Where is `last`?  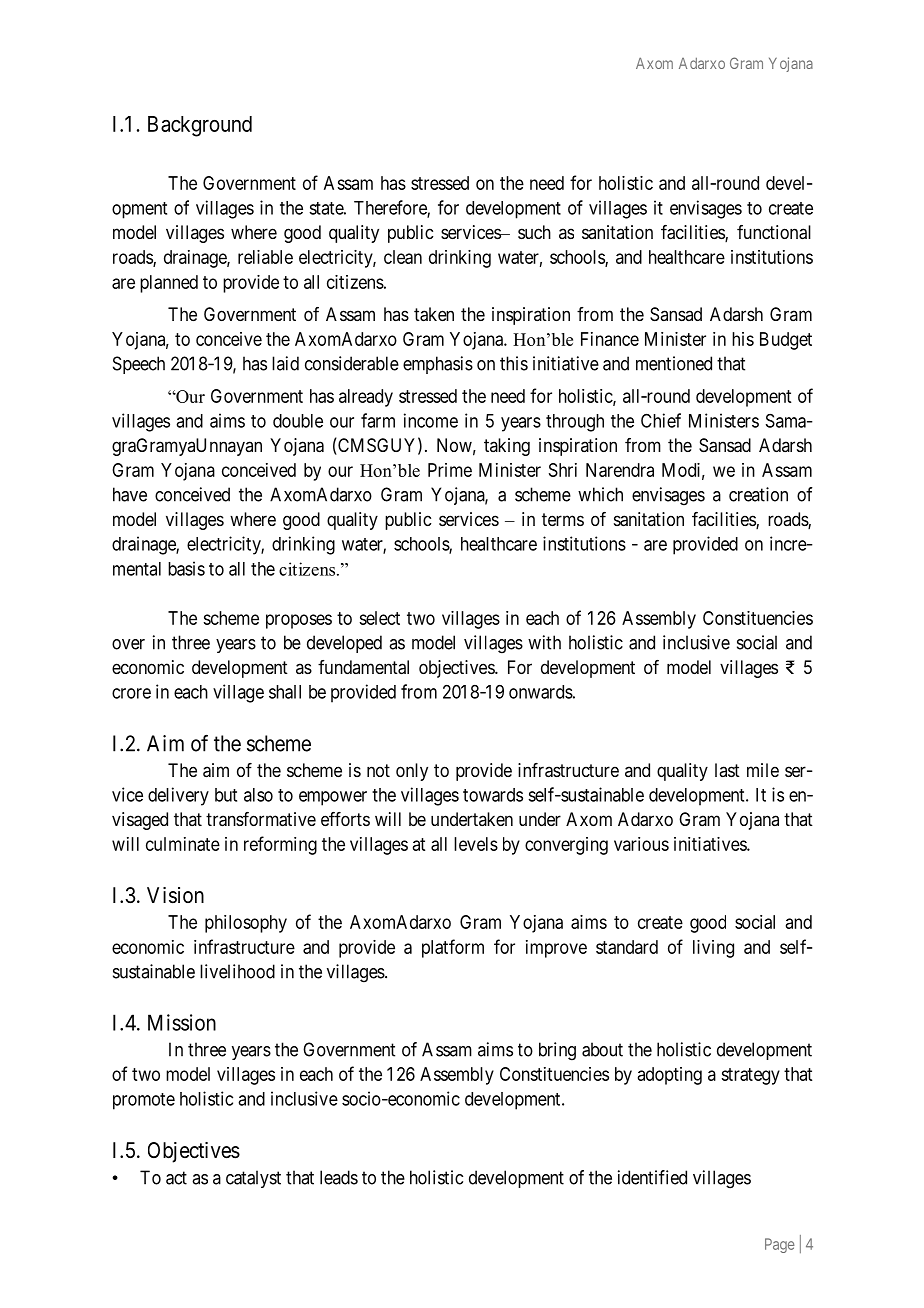 last is located at coordinates (727, 770).
